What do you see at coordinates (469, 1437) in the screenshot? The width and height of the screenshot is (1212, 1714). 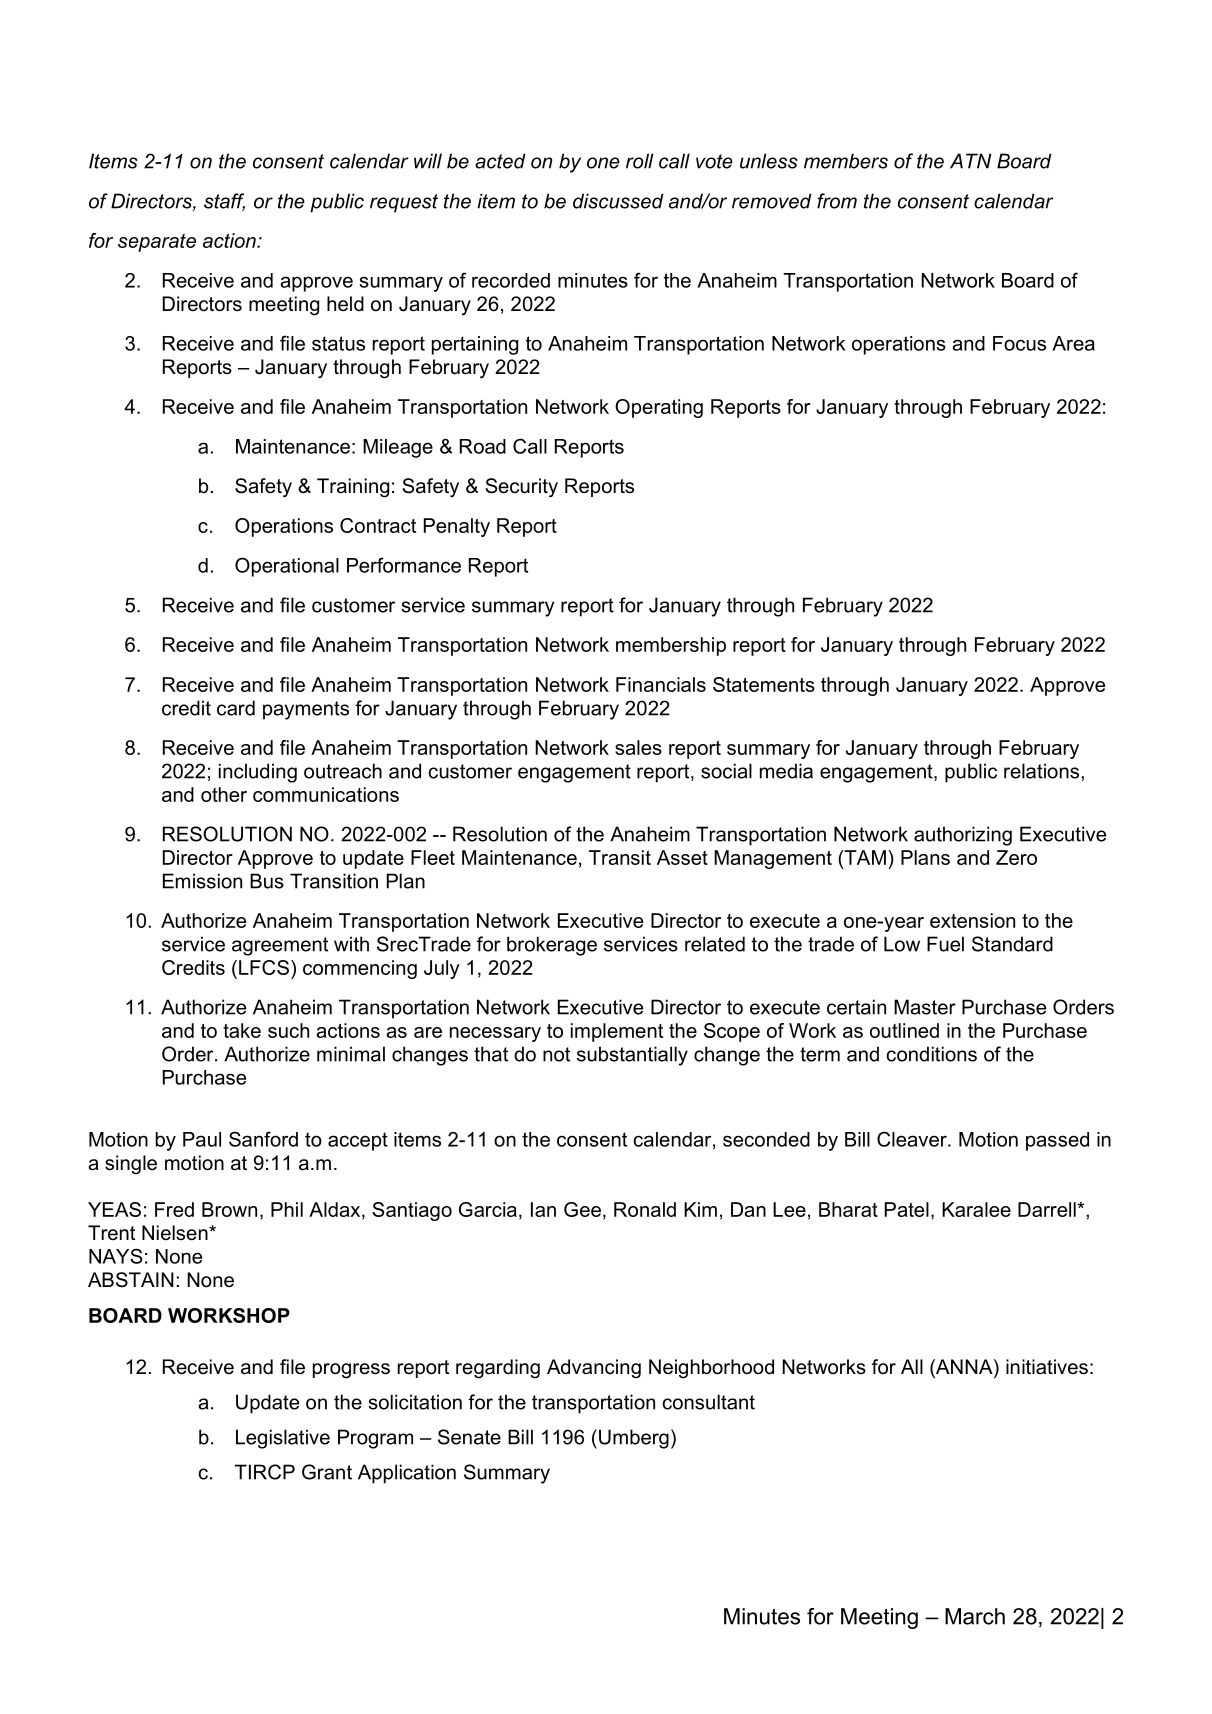 I see `Senate` at bounding box center [469, 1437].
